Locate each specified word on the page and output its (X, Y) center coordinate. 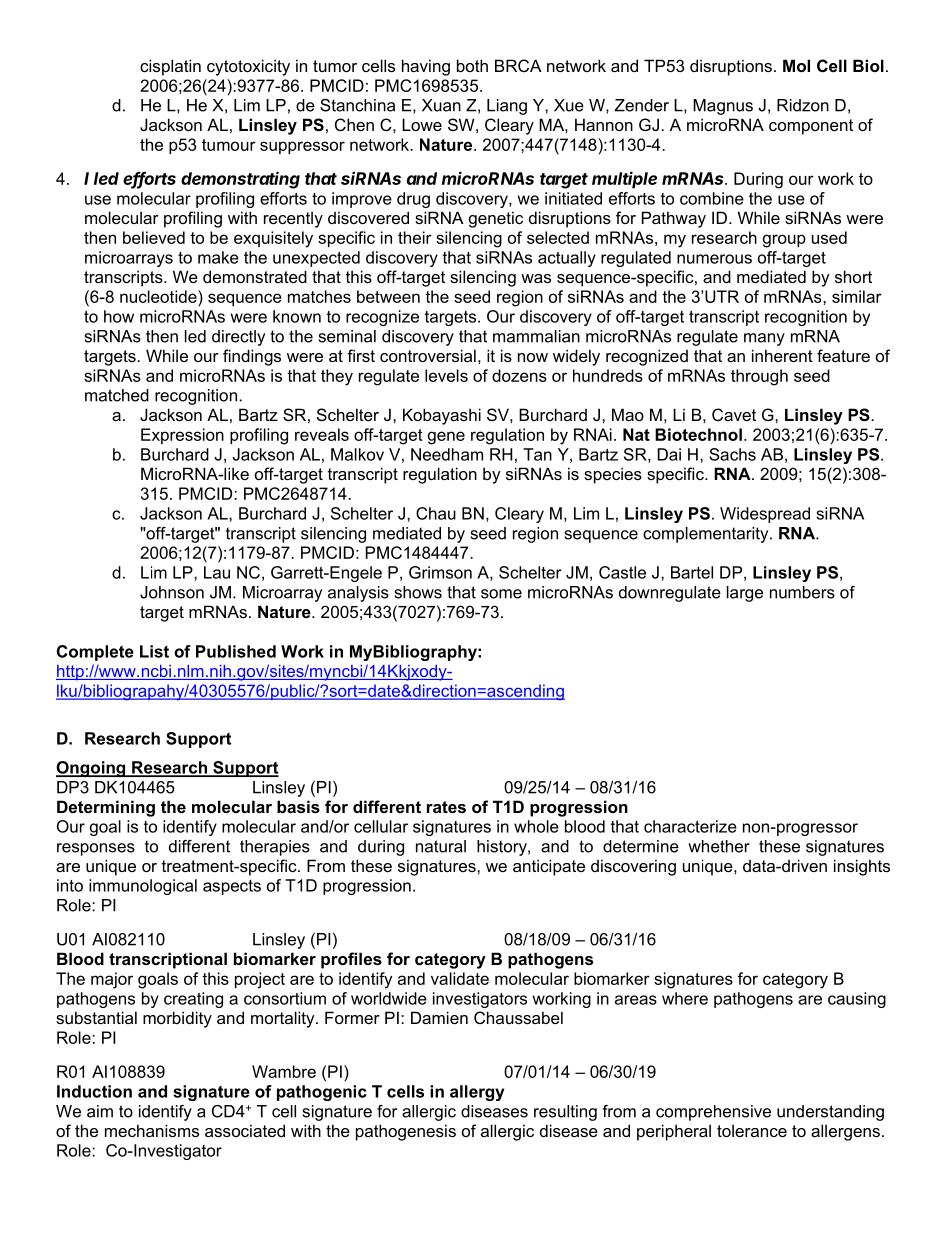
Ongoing (92, 769)
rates (446, 807)
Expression (182, 436)
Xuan (441, 105)
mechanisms (152, 1130)
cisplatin (170, 67)
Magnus (723, 107)
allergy (477, 1093)
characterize (690, 826)
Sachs (732, 454)
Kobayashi (442, 416)
